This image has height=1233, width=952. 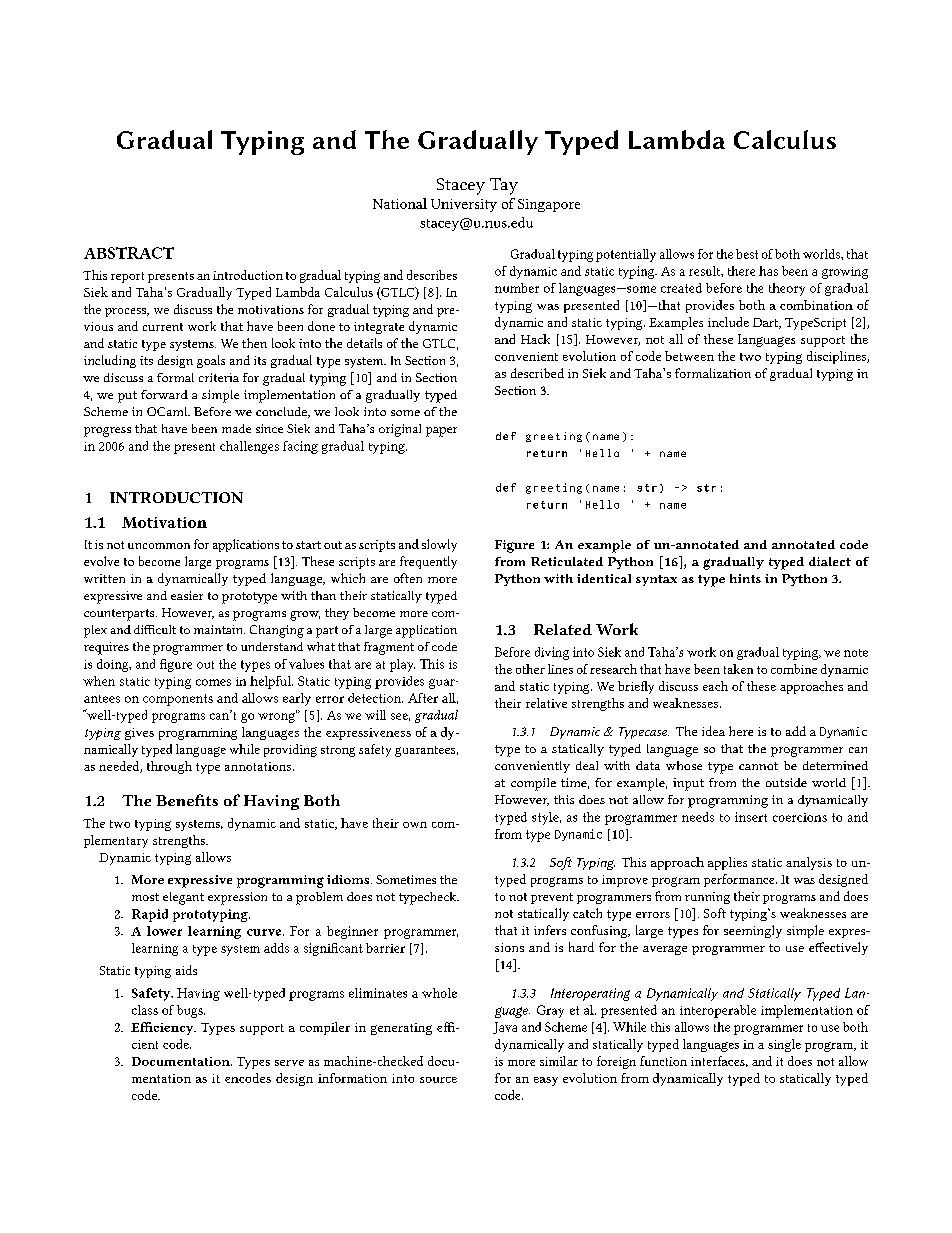 What do you see at coordinates (219, 629) in the image?
I see `maintain` at bounding box center [219, 629].
